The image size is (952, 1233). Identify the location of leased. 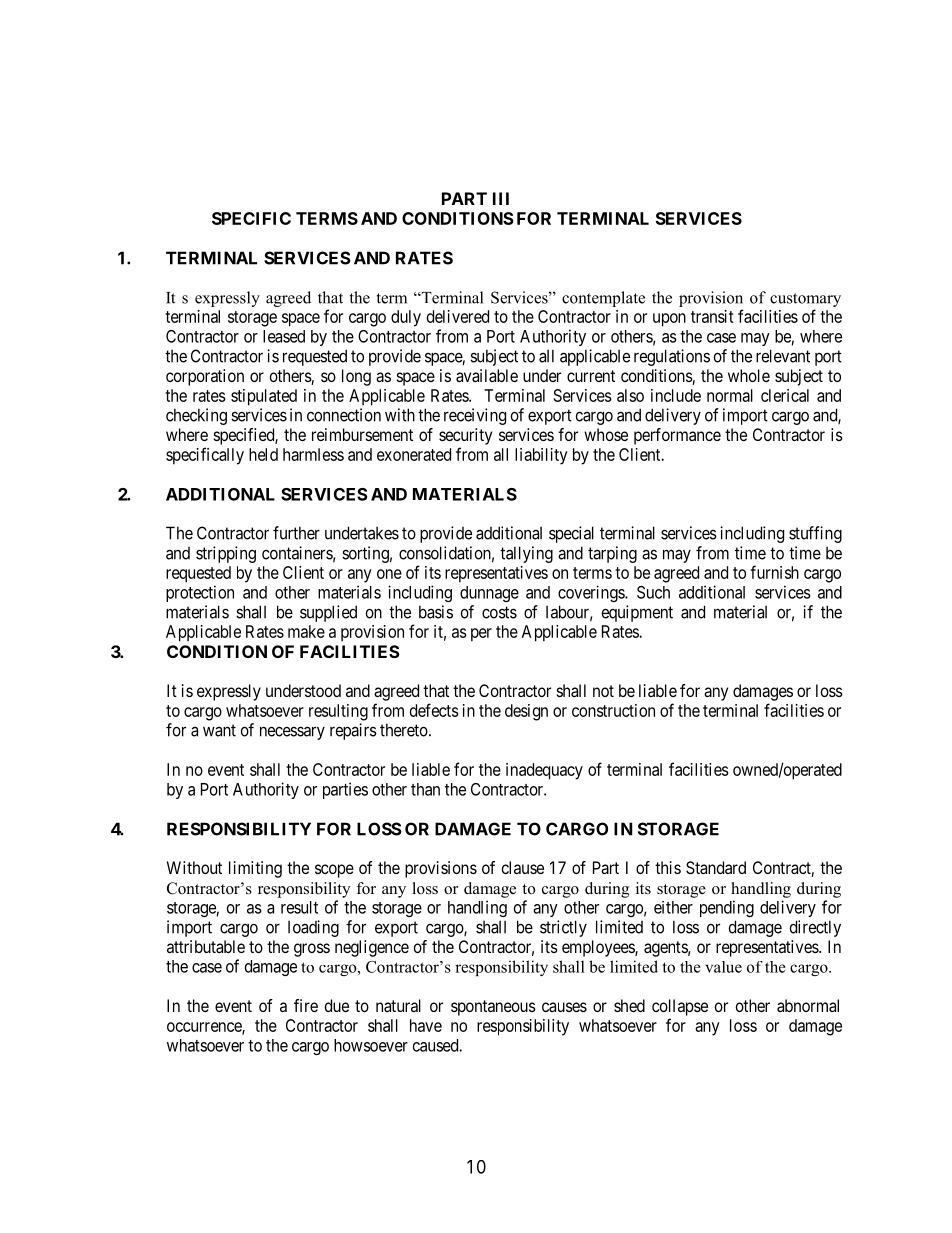
(284, 336).
